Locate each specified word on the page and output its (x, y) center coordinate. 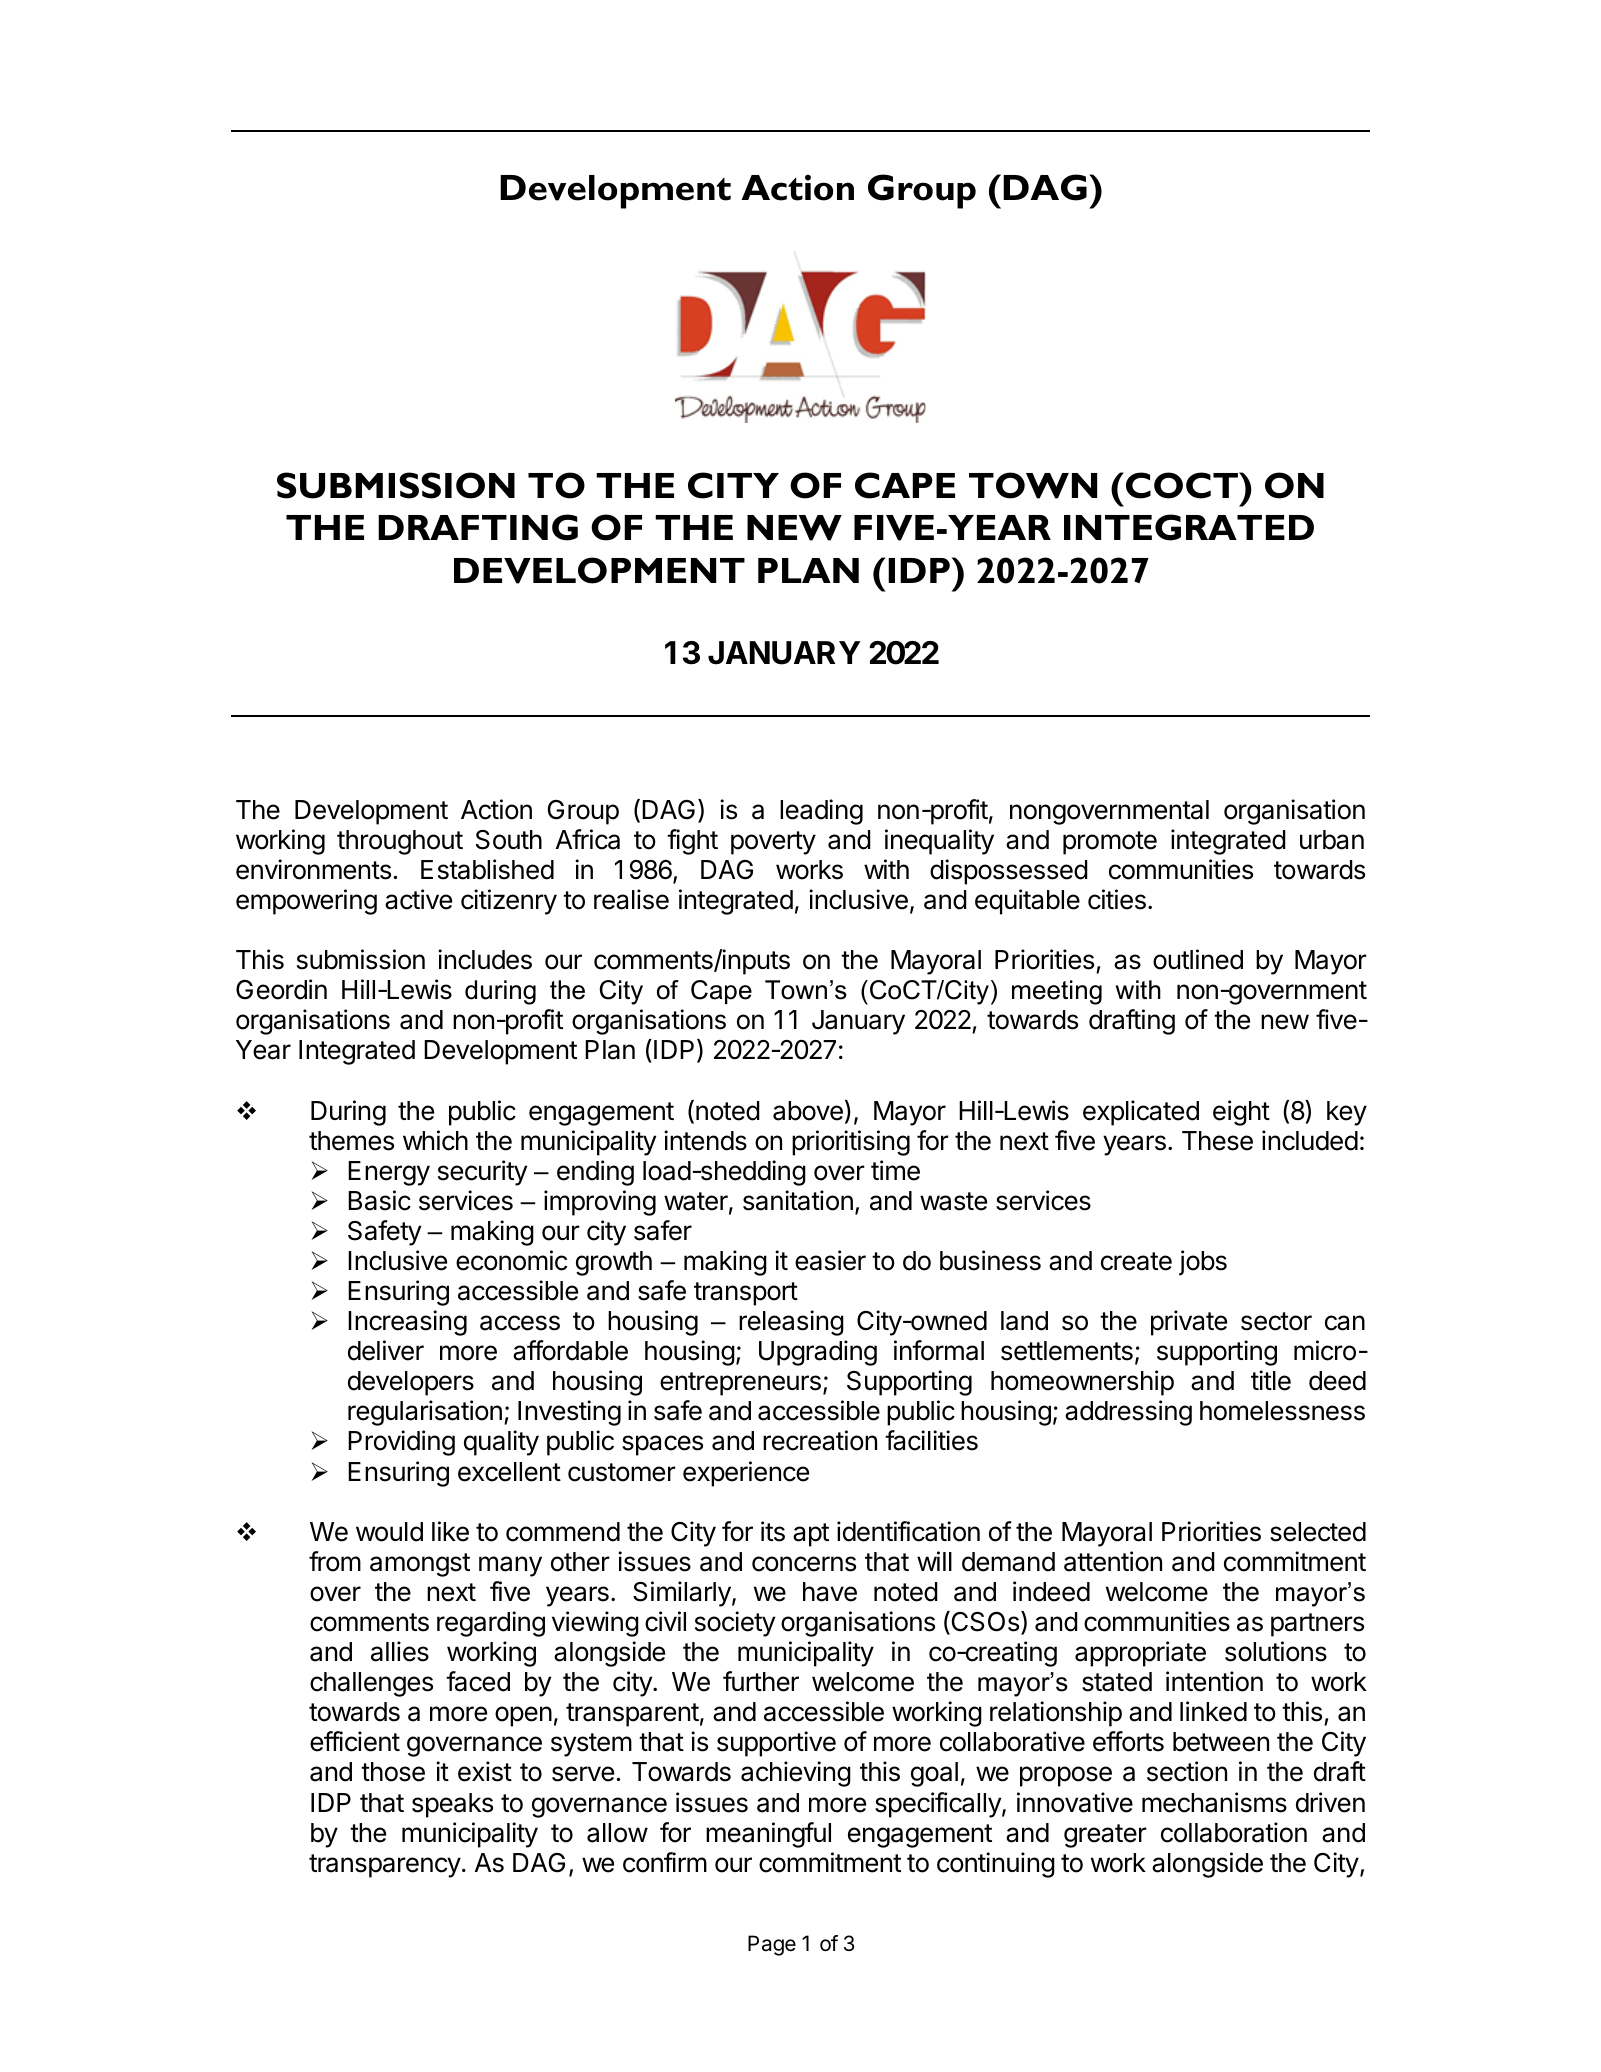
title (1271, 1380)
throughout (400, 842)
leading (821, 812)
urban (1332, 840)
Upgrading (818, 1353)
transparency (385, 1866)
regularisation (425, 1413)
